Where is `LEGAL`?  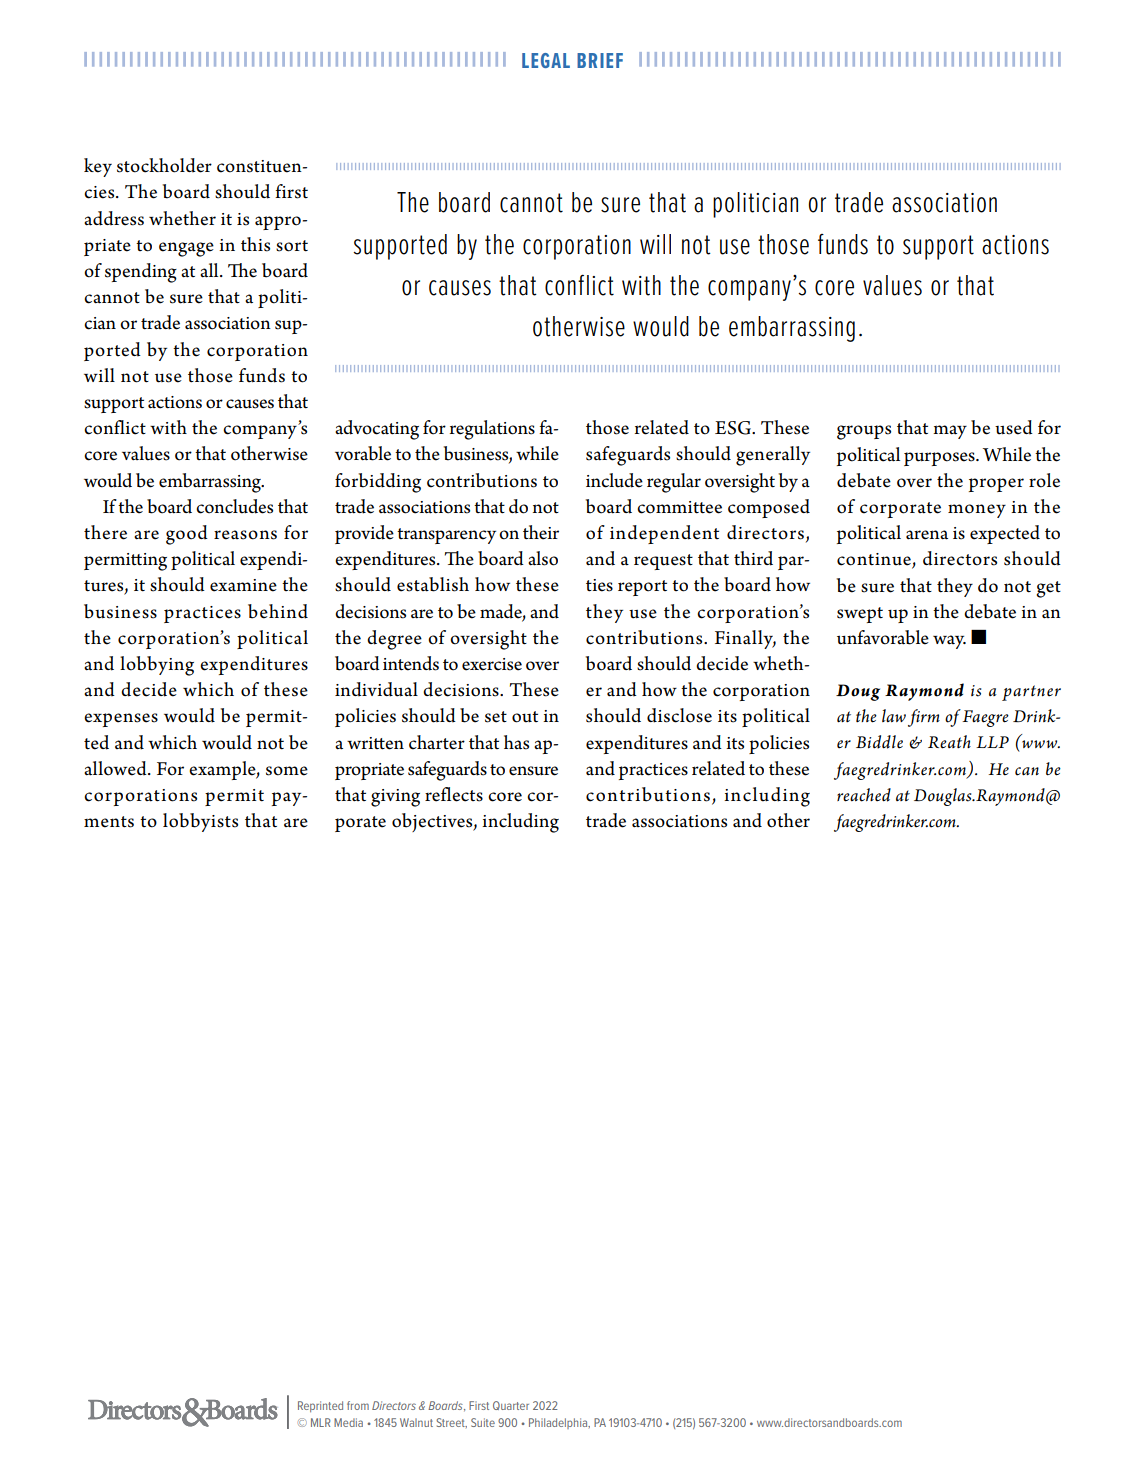
LEGAL is located at coordinates (546, 60).
